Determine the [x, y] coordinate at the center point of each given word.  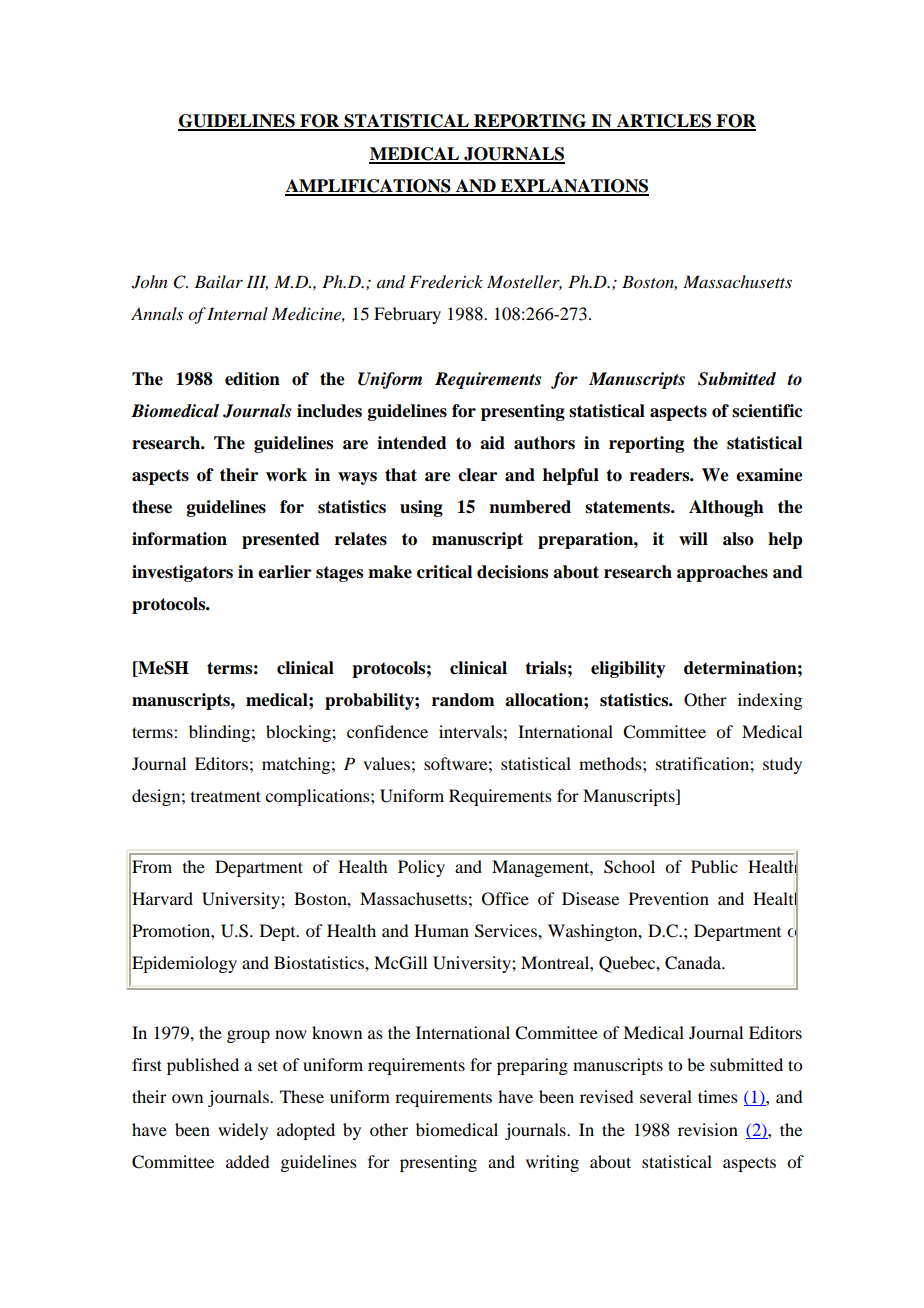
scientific [767, 411]
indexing [770, 701]
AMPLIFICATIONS [369, 187]
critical [444, 572]
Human [441, 930]
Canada [694, 963]
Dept [279, 932]
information [179, 539]
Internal [237, 313]
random [463, 700]
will [693, 538]
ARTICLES [664, 122]
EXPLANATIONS [574, 187]
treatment [226, 796]
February [407, 315]
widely [243, 1131]
